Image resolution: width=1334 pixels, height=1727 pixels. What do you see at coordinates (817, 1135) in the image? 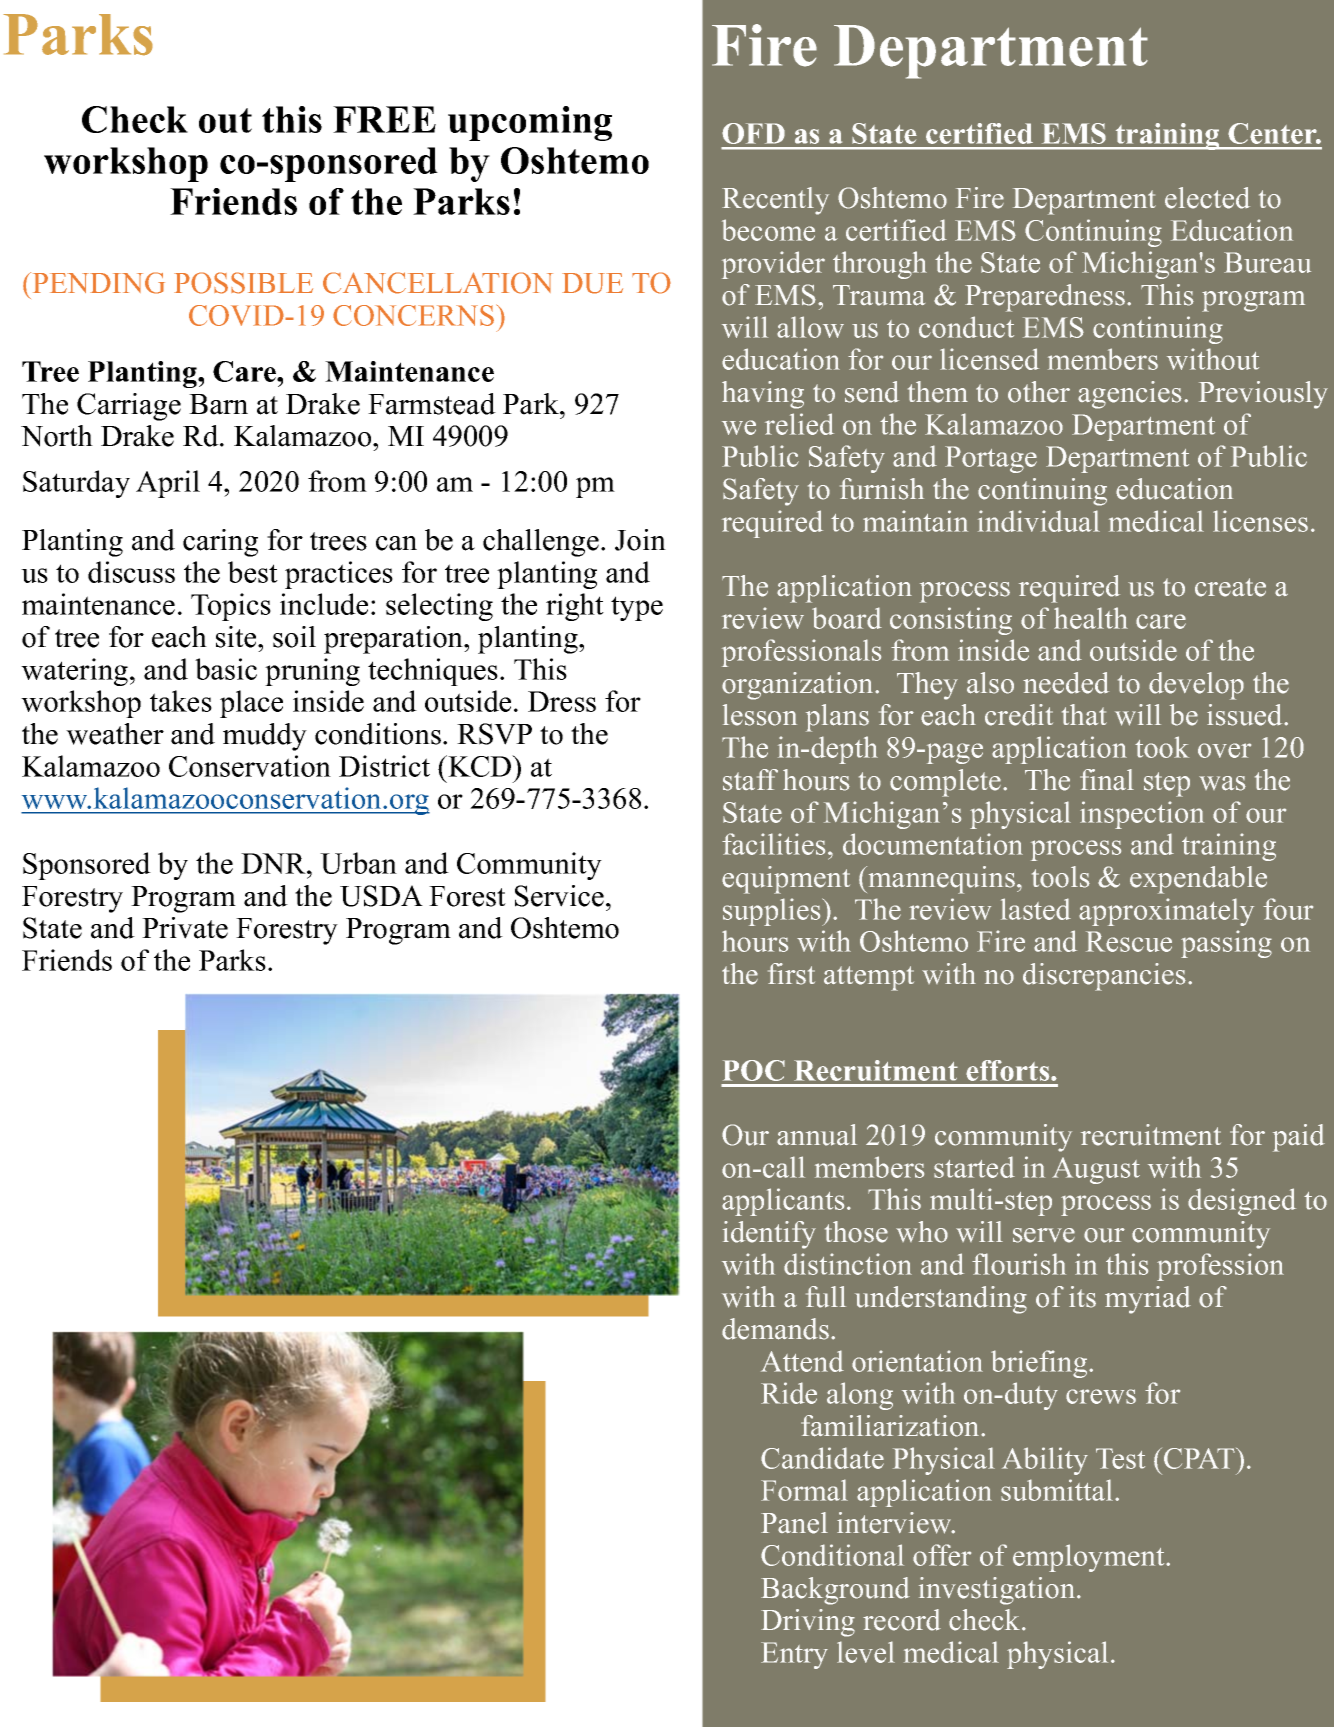
I see `annual` at bounding box center [817, 1135].
